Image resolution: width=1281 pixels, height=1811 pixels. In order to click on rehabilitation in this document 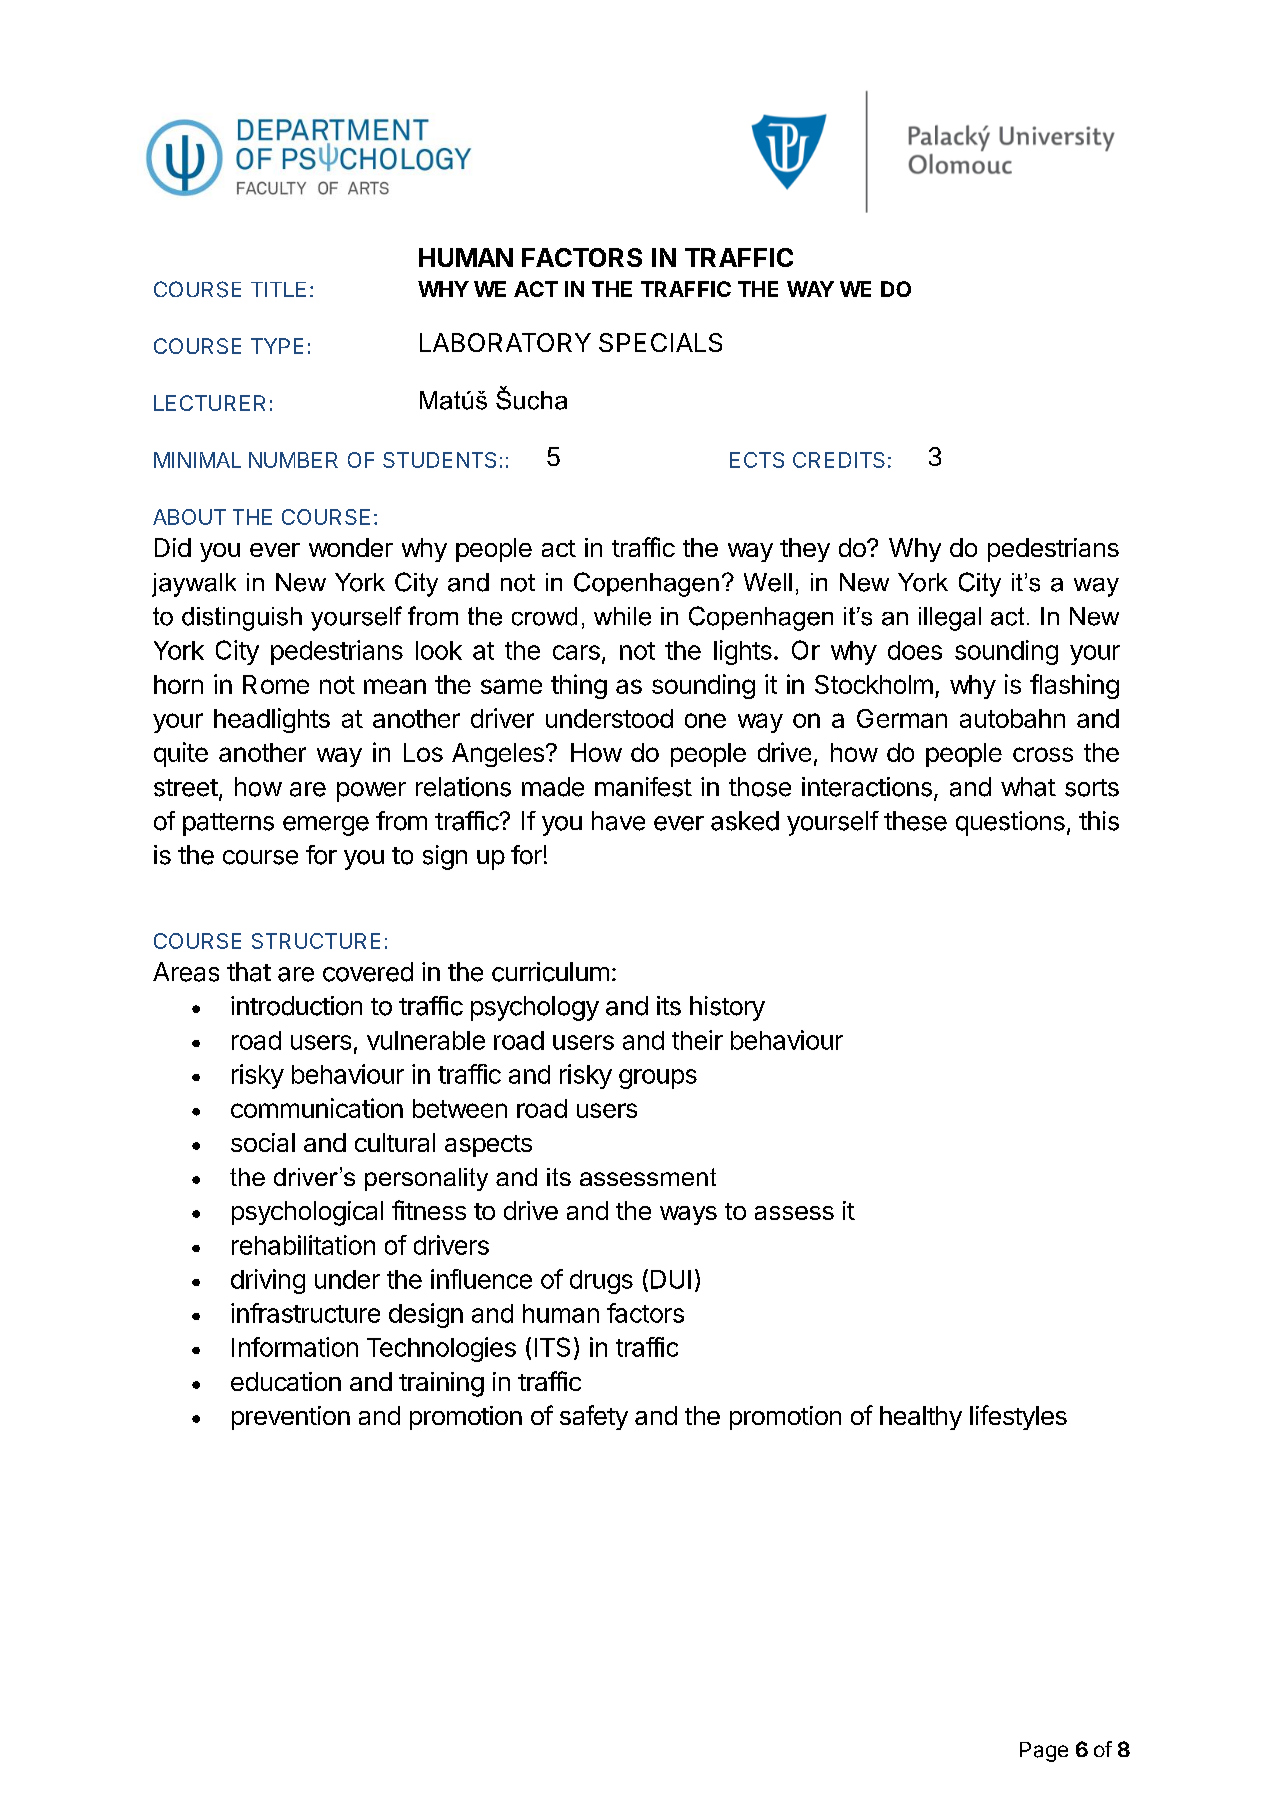, I will do `click(303, 1245)`.
